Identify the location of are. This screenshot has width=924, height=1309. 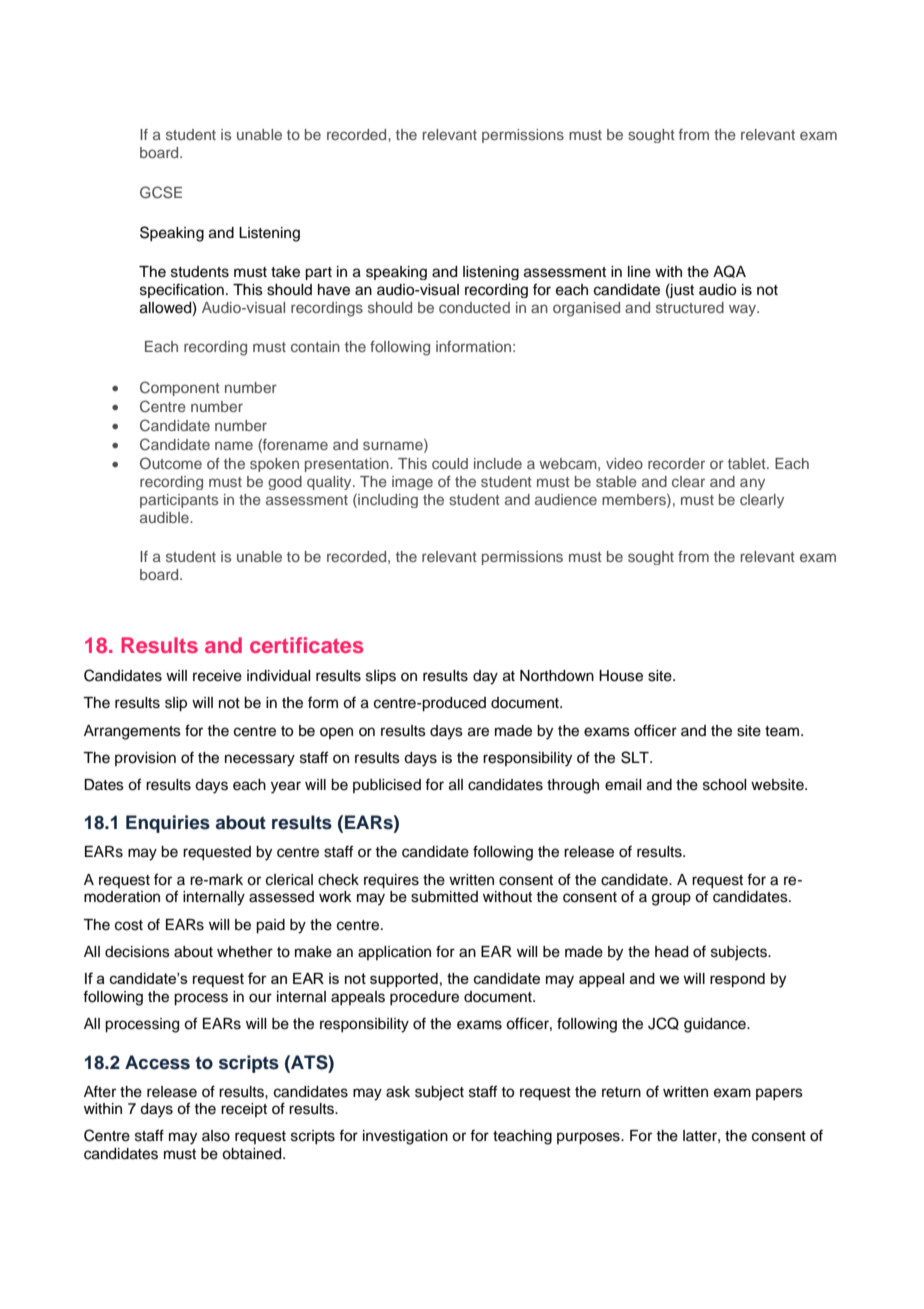
(478, 732).
